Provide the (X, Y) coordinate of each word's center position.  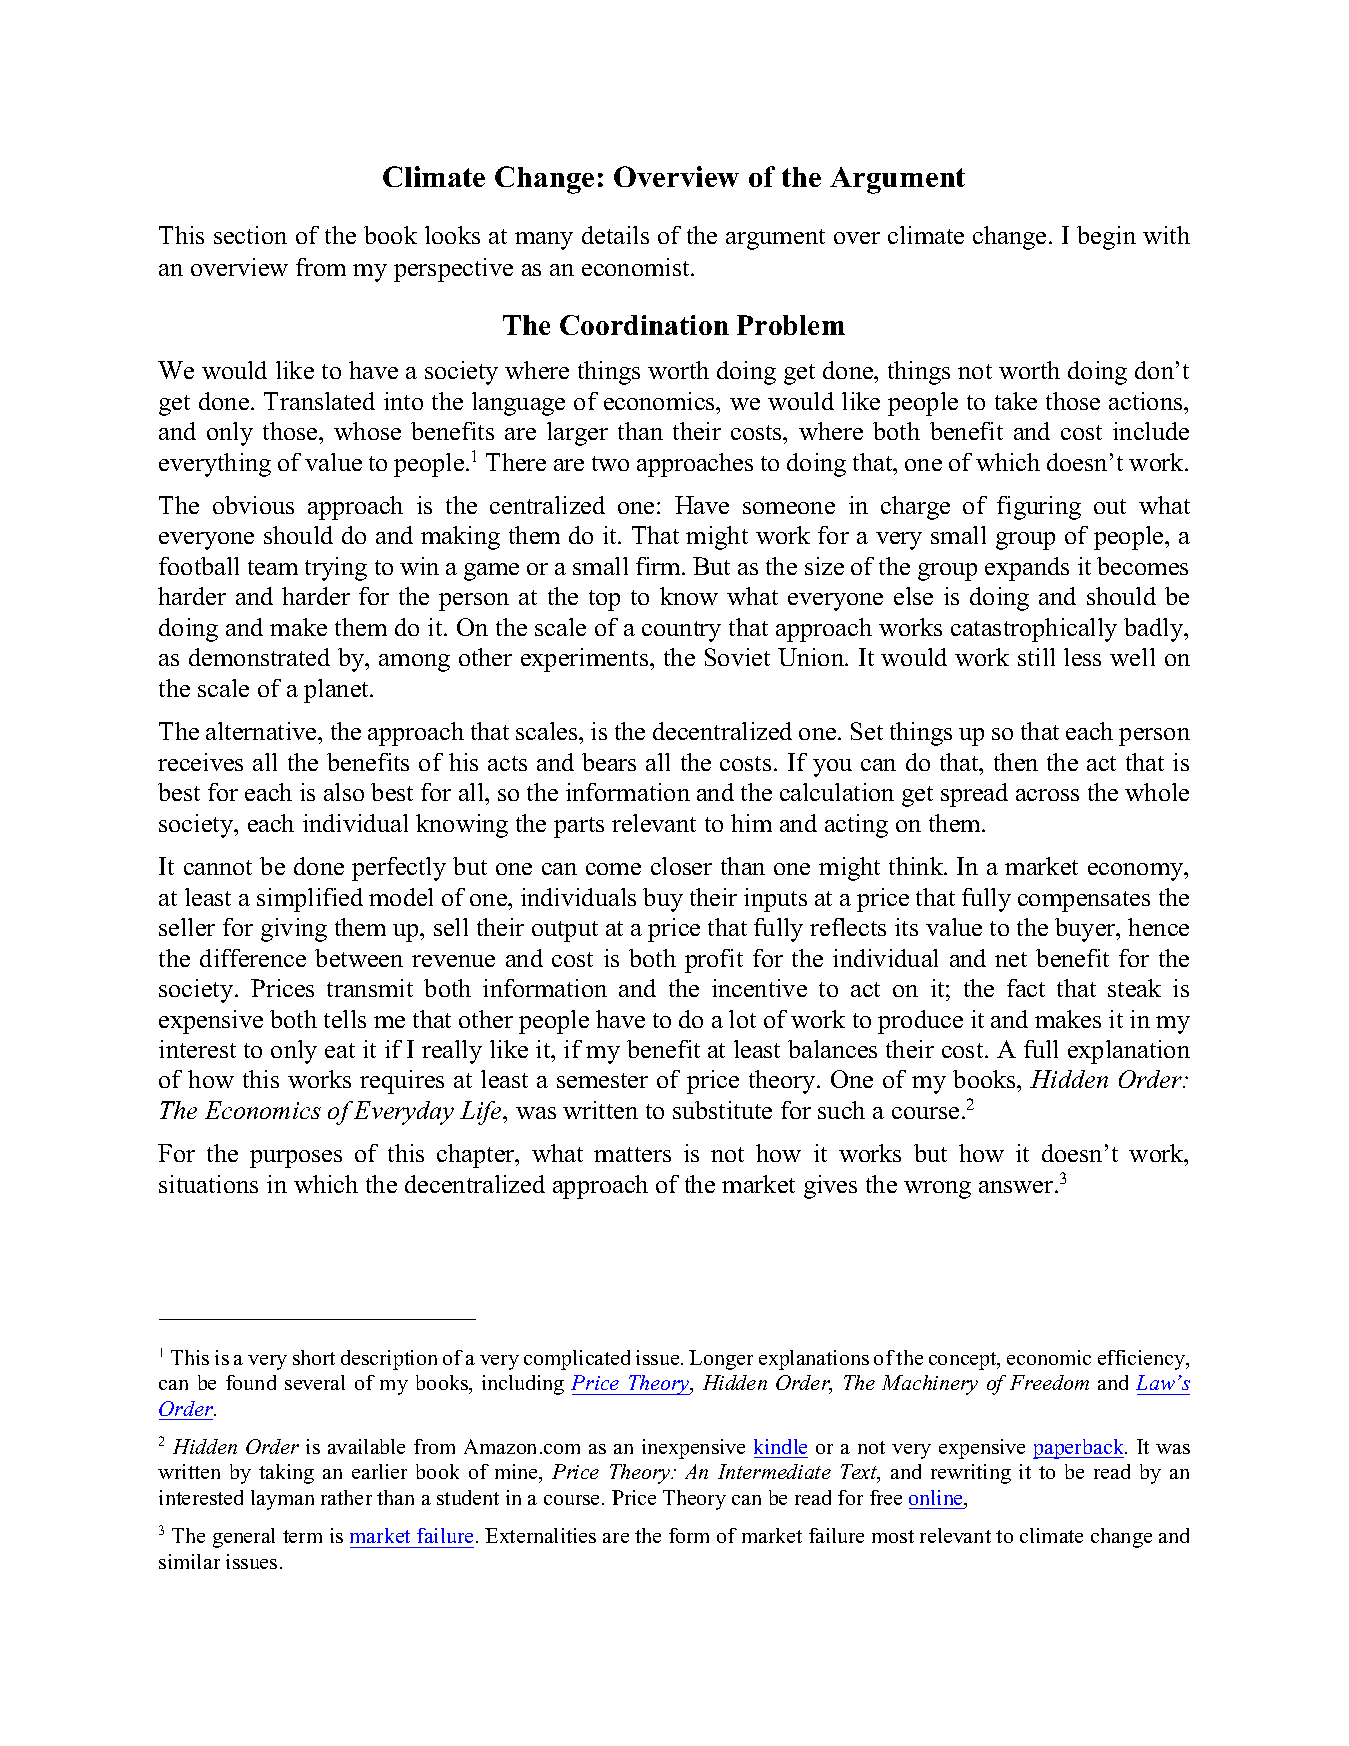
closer (681, 866)
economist (637, 267)
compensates (1084, 901)
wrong (937, 1190)
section (250, 235)
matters (632, 1154)
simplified (310, 900)
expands (1027, 569)
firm (660, 566)
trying (336, 569)
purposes (296, 1159)
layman (282, 1500)
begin (1106, 238)
